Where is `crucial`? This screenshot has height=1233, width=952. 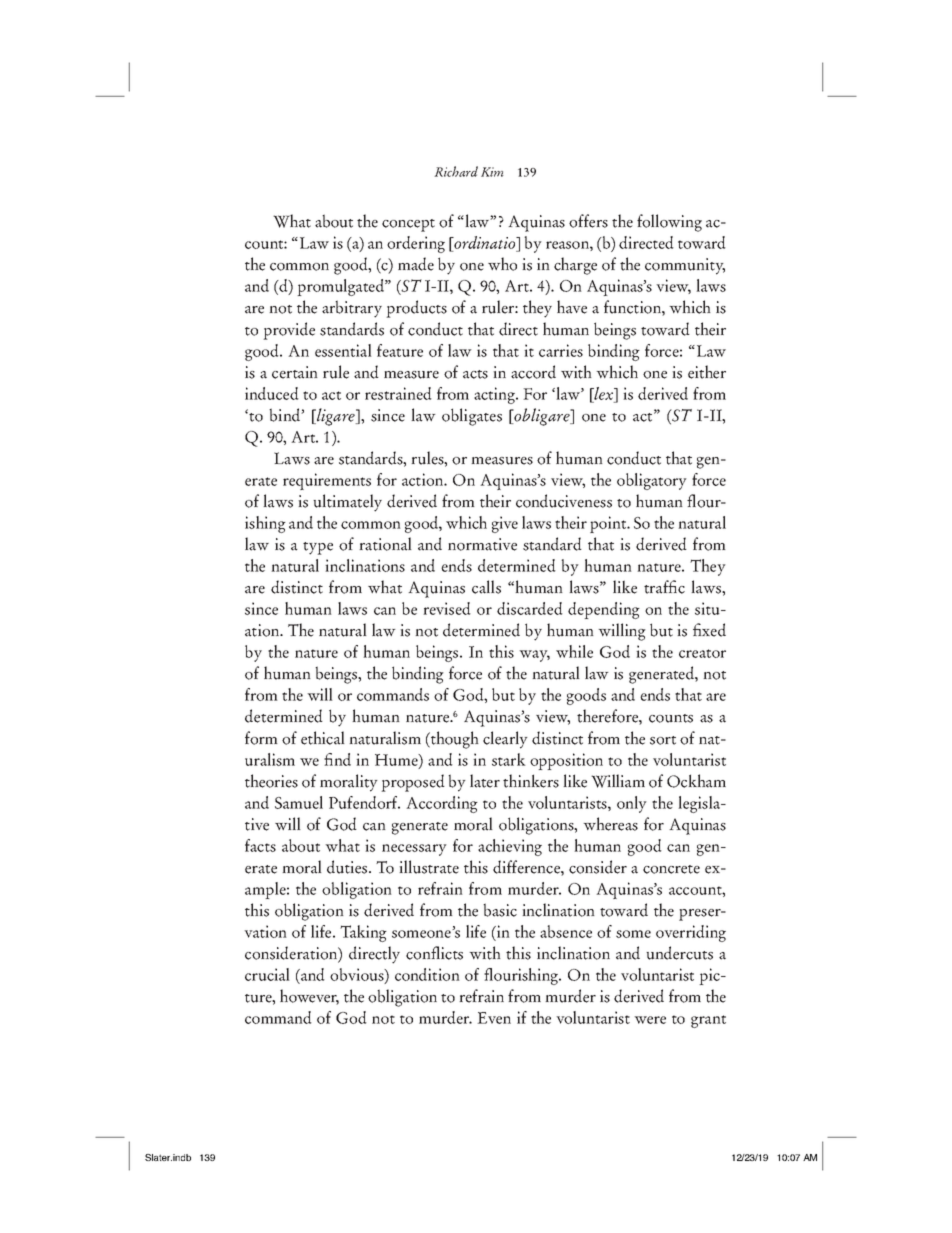 crucial is located at coordinates (267, 974).
